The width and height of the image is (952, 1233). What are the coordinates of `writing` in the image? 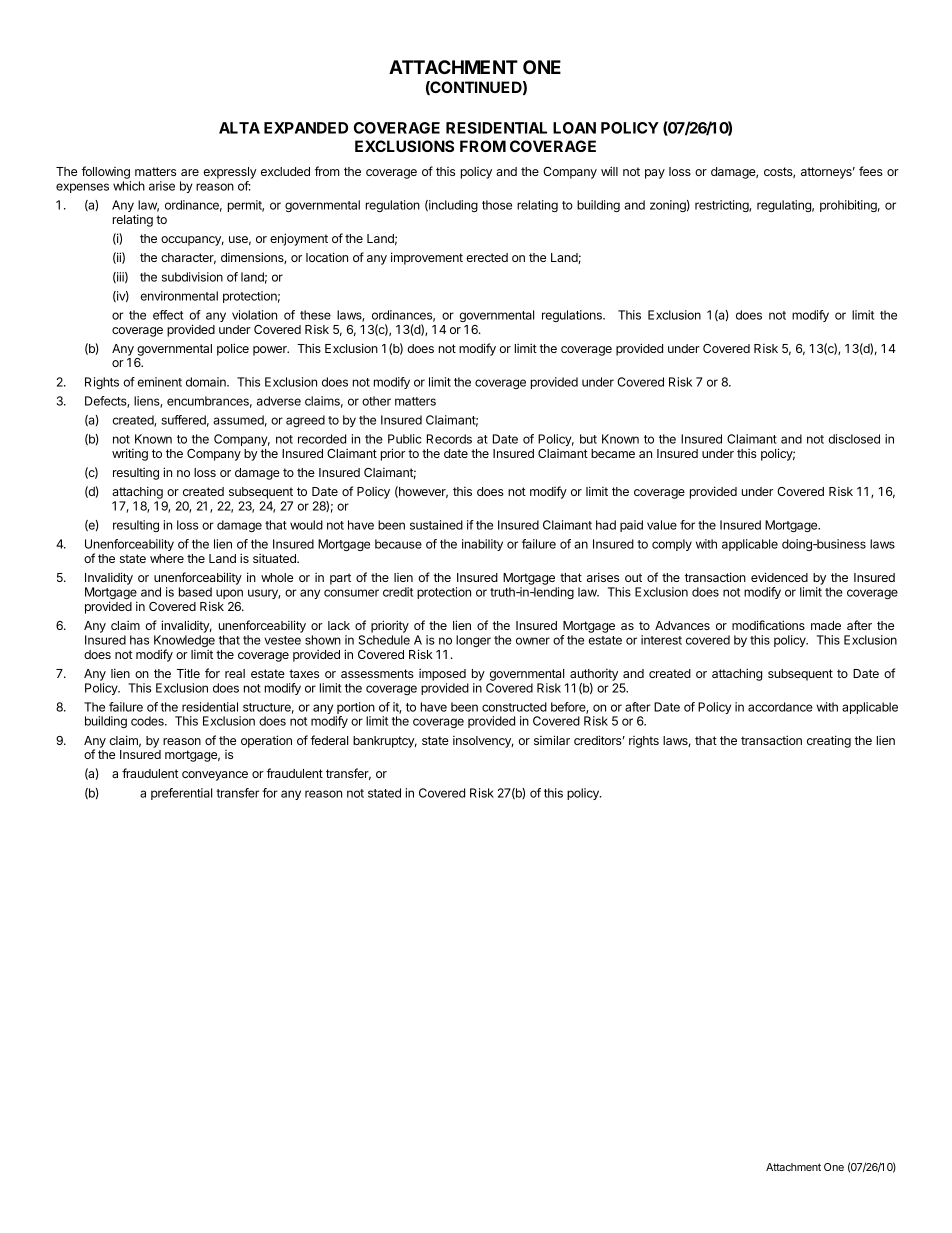 It's located at (130, 454).
